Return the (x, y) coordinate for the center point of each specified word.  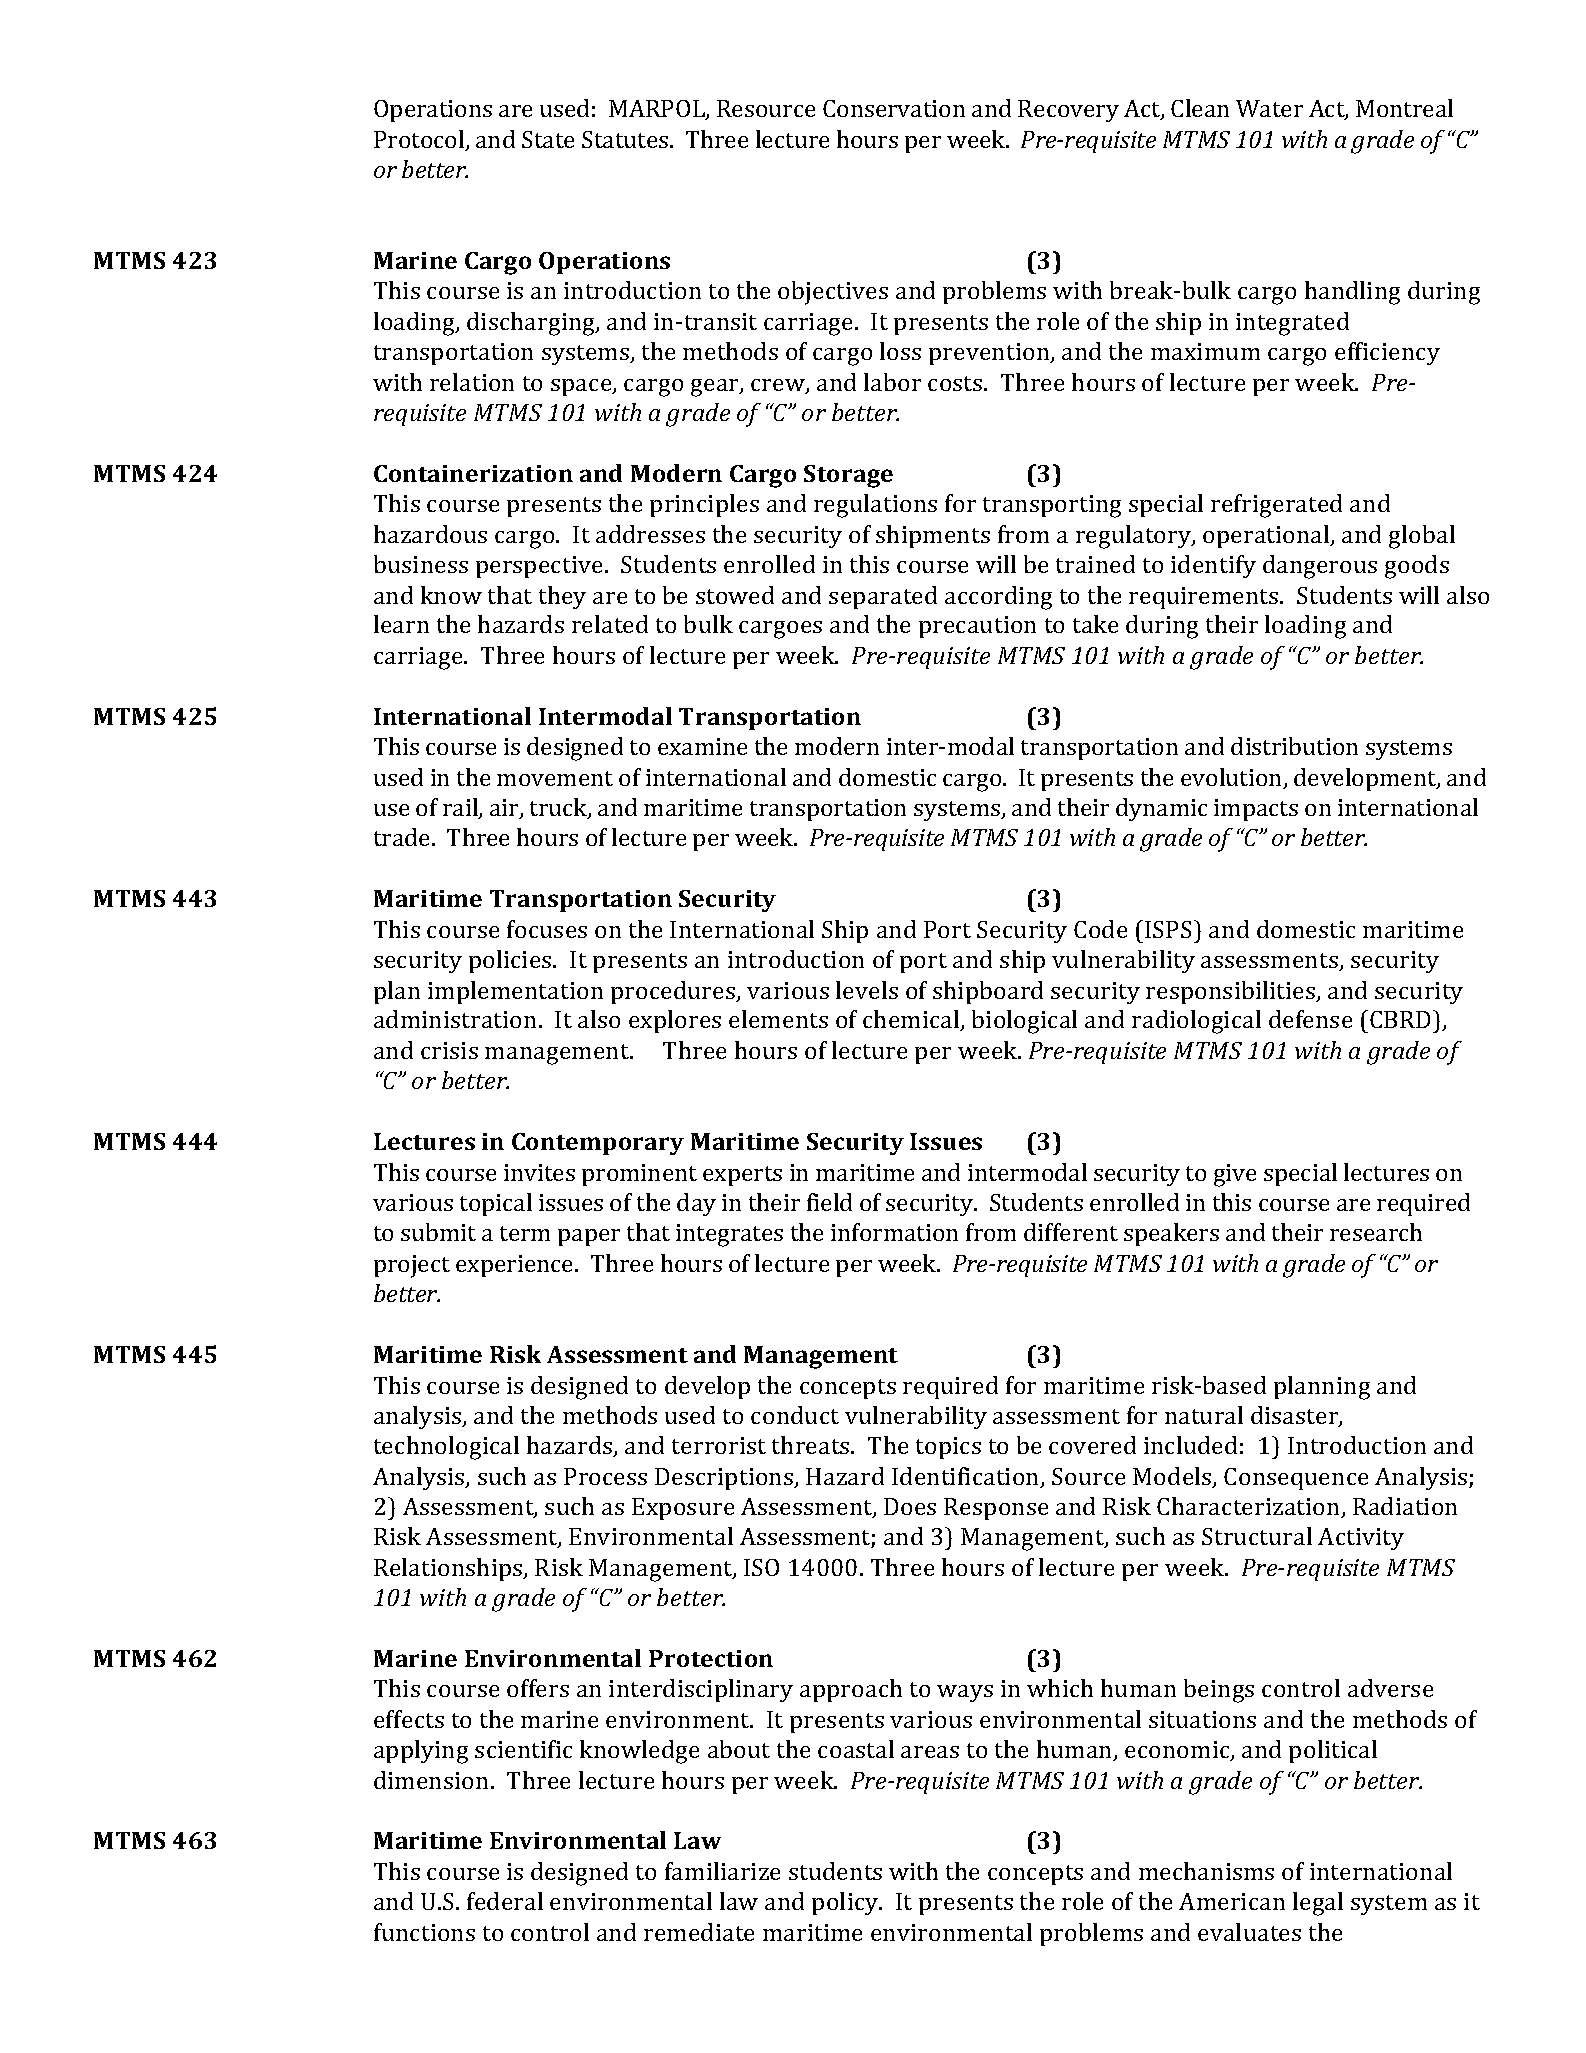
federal (505, 1901)
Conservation (894, 108)
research (1376, 1232)
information (894, 1232)
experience (516, 1266)
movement (555, 778)
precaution (977, 627)
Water (1269, 108)
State (548, 139)
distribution (1294, 746)
